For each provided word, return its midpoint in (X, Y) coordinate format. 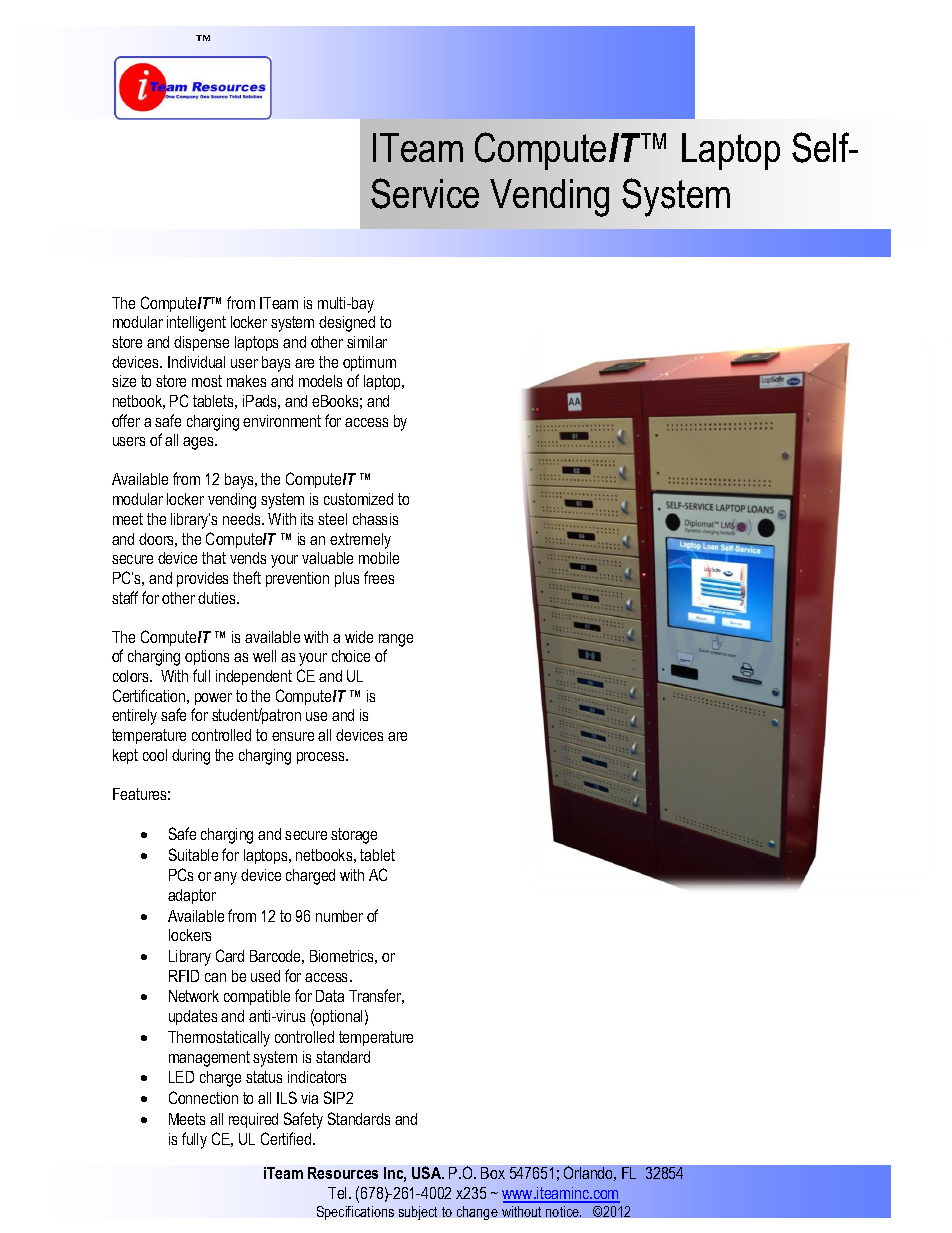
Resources (343, 1173)
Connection (203, 1097)
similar (367, 342)
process (322, 758)
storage (354, 836)
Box (493, 1173)
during (191, 757)
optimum (369, 363)
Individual (196, 362)
